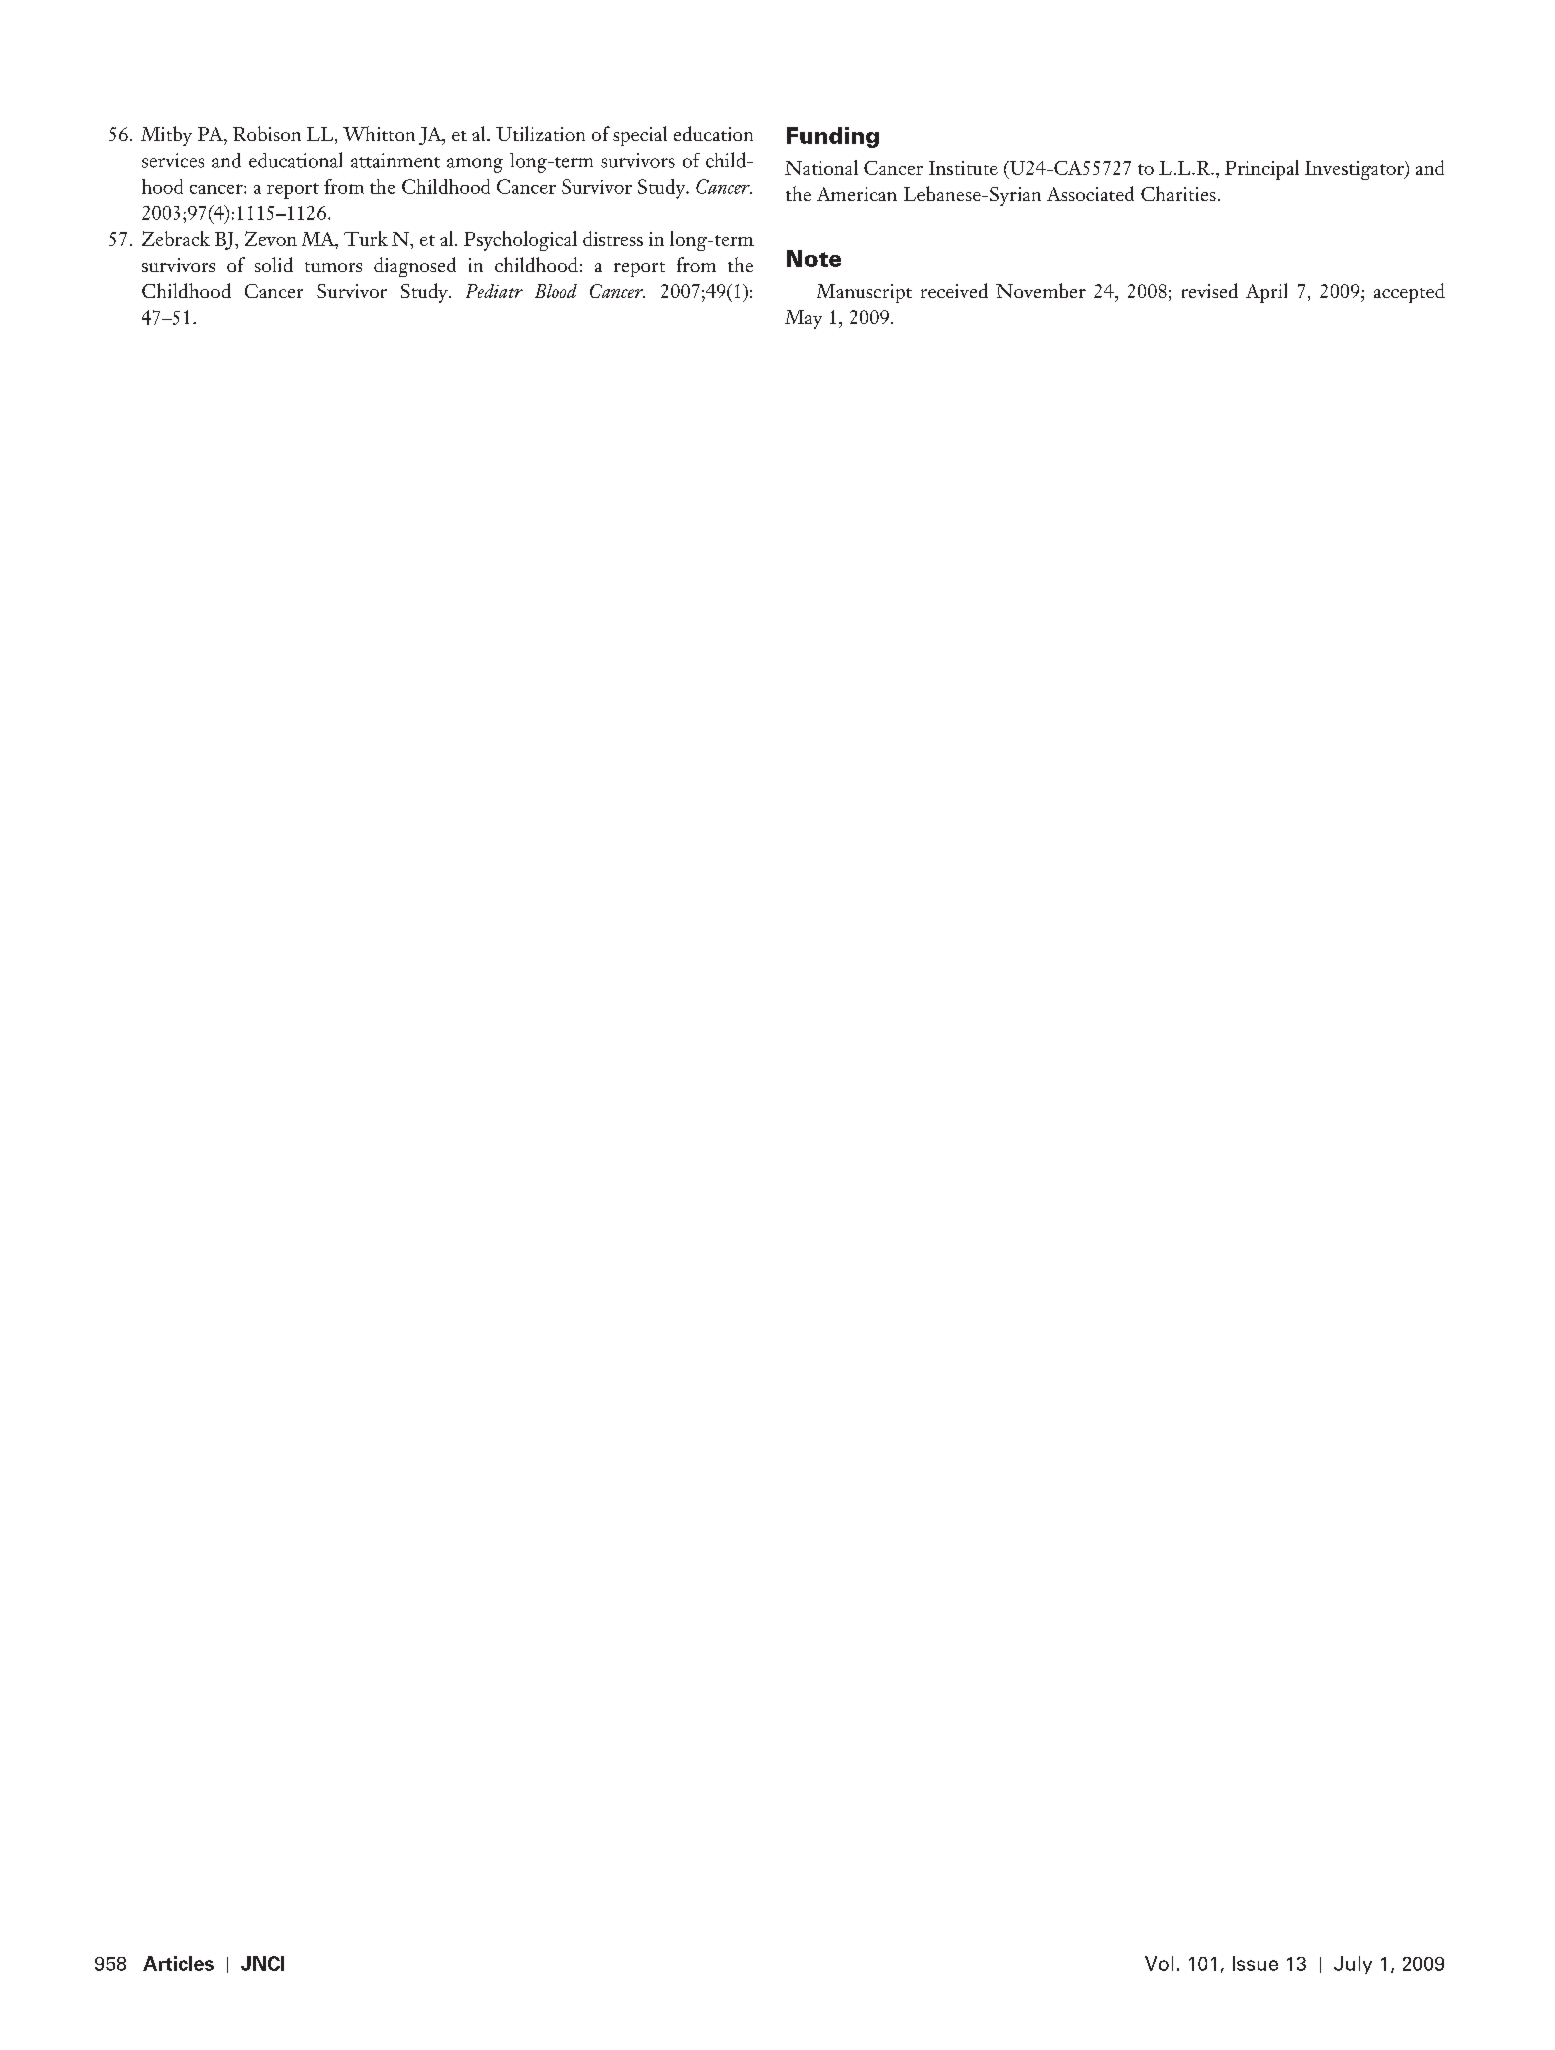 The image size is (1555, 2050). Describe the element at coordinates (178, 1963) in the screenshot. I see `Articles` at that location.
